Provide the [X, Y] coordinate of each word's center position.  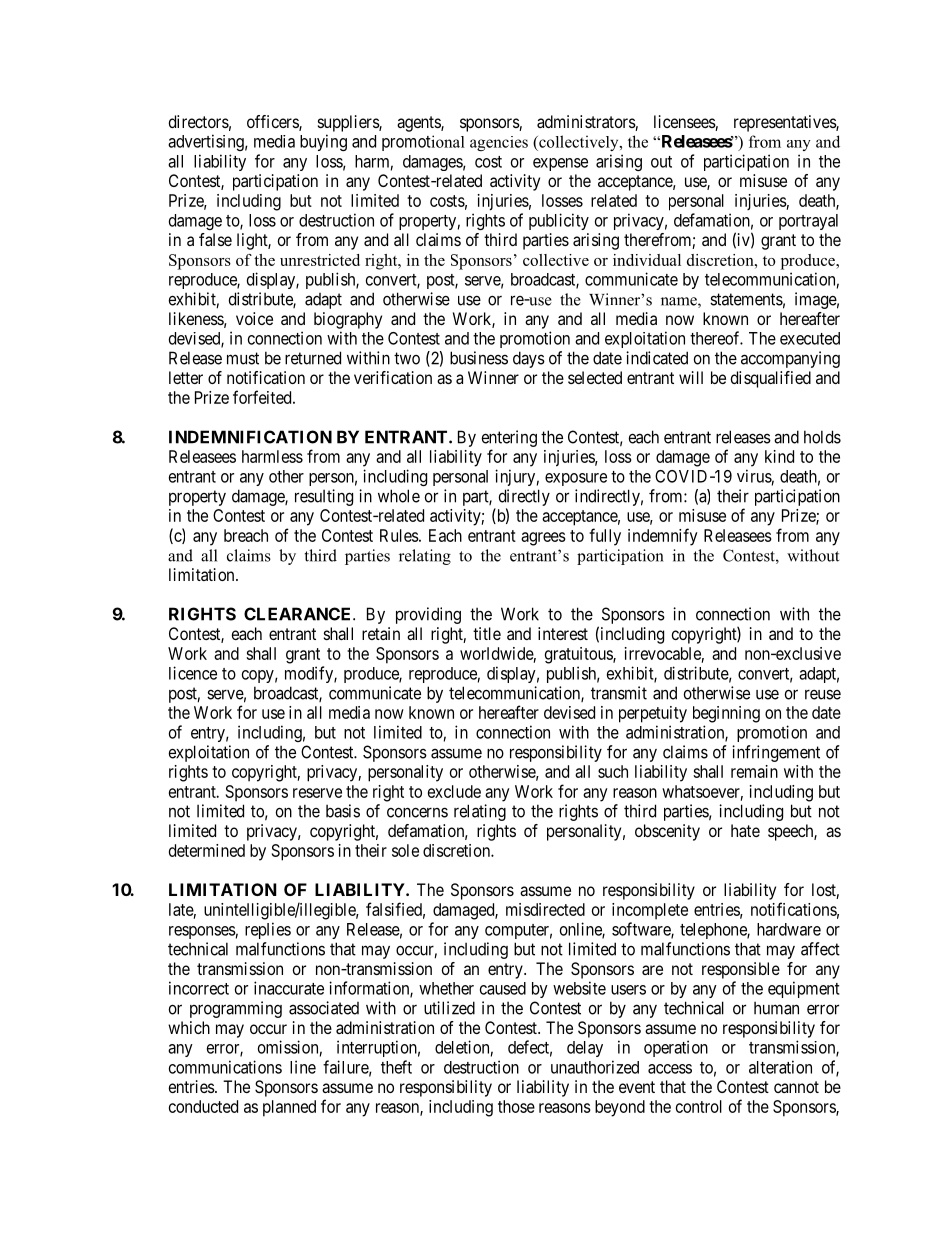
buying [323, 142]
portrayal [808, 222]
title [487, 633]
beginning [726, 714]
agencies [499, 143]
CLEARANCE [299, 614]
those [516, 1106]
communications [225, 1067]
